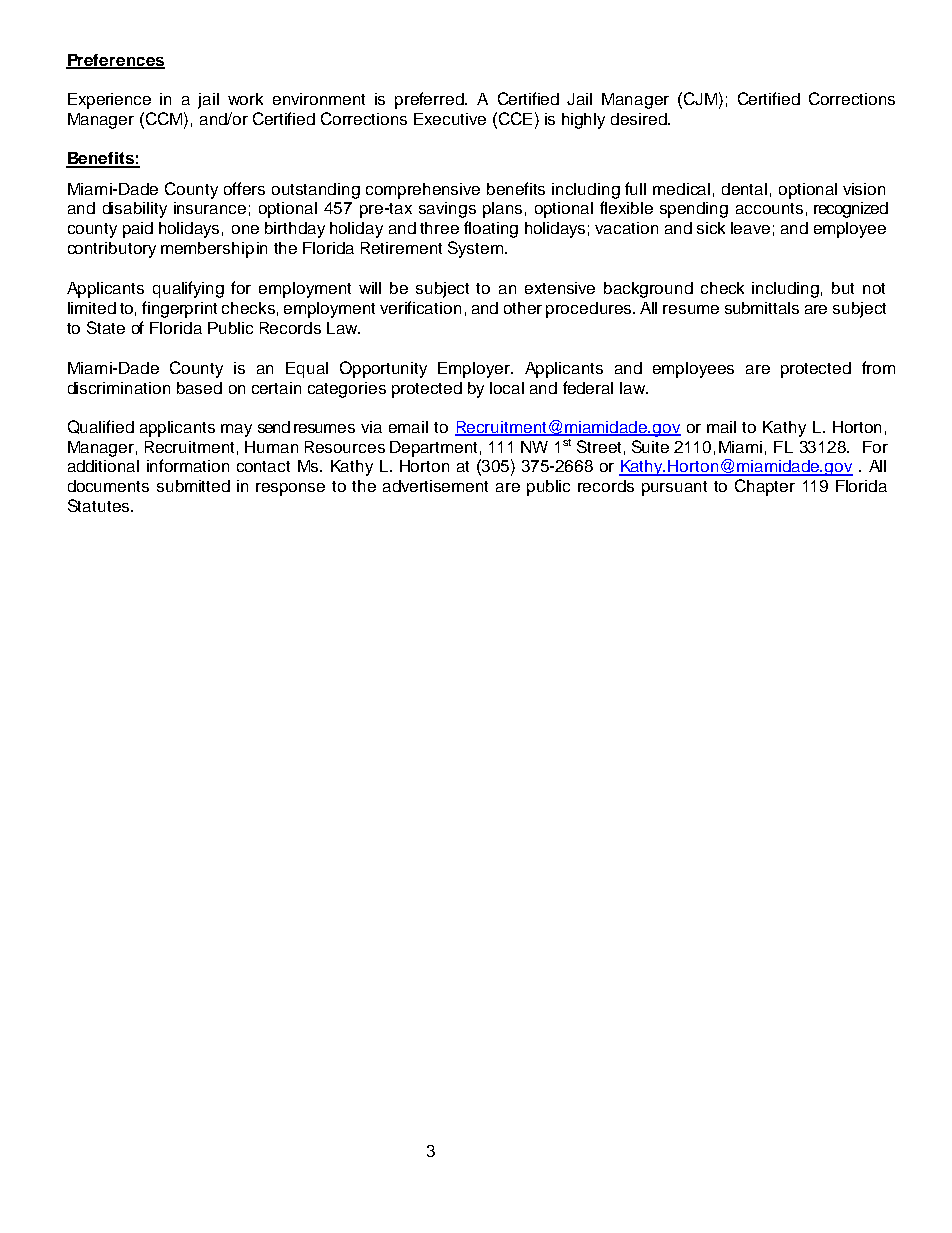  I want to click on State, so click(106, 327).
